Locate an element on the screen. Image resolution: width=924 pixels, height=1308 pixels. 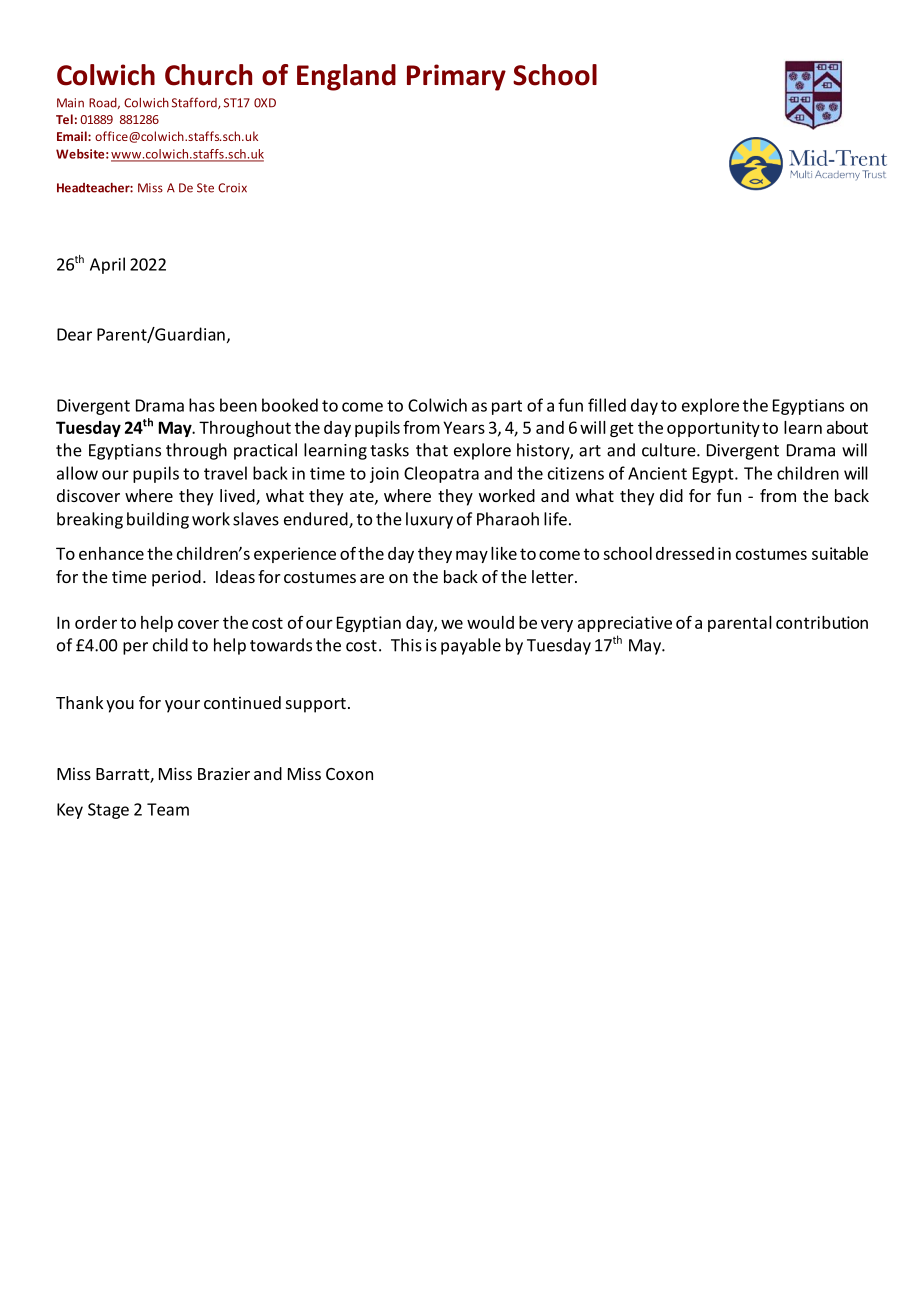
part is located at coordinates (507, 407).
